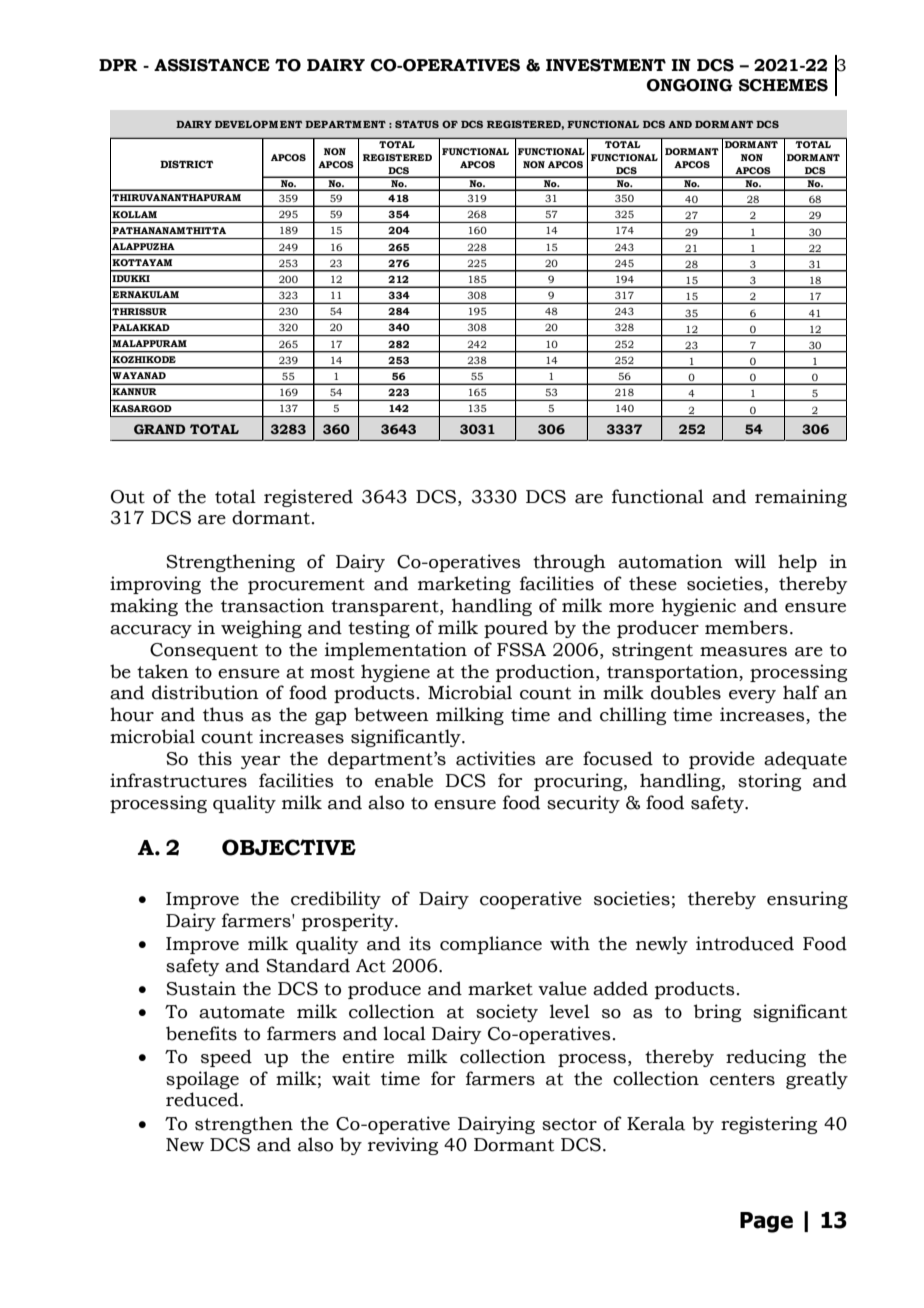 This image has height=1308, width=924. Describe the element at coordinates (403, 1146) in the image. I see `reviving` at that location.
